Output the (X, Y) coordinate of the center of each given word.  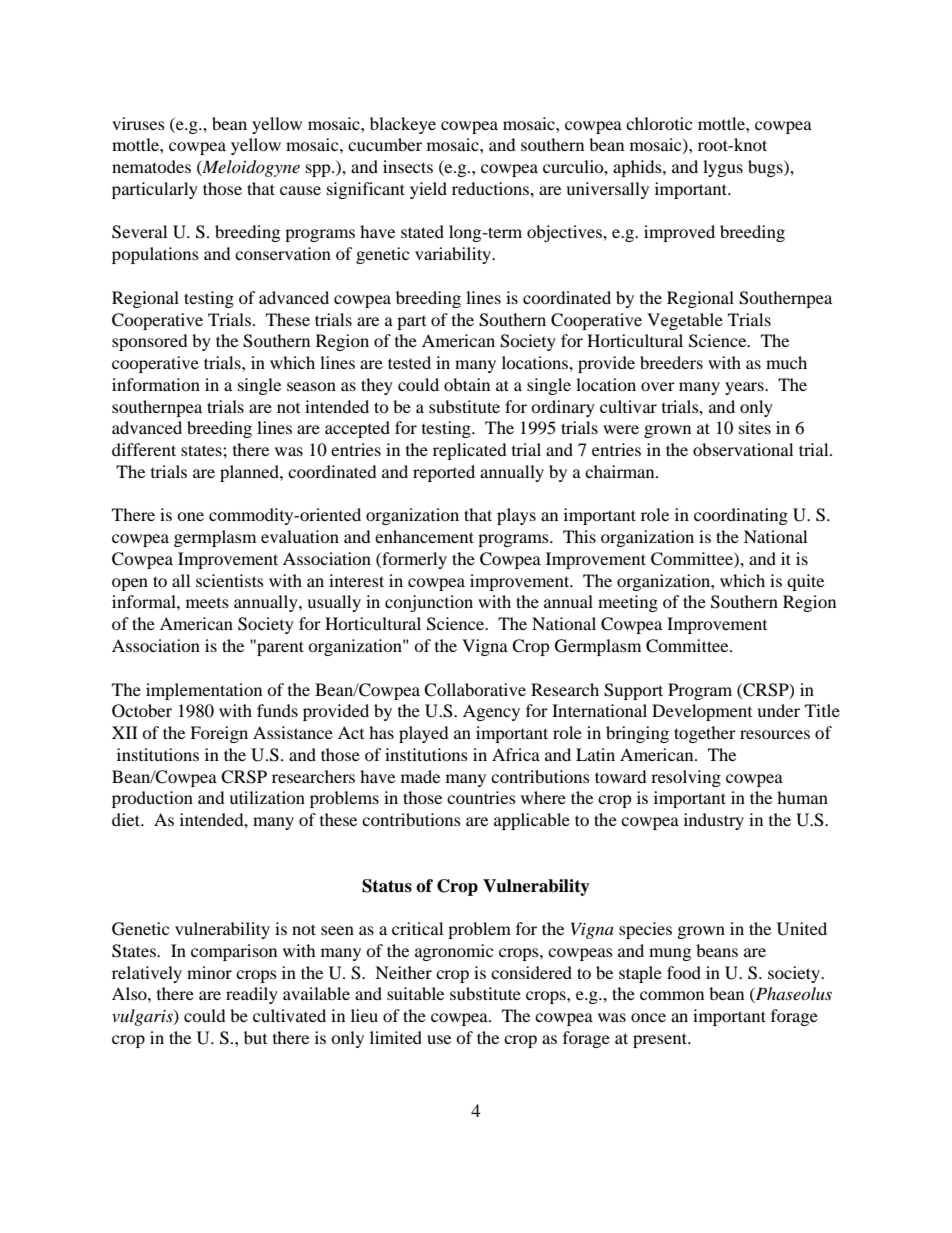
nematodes (151, 166)
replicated (469, 451)
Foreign (219, 734)
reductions (491, 188)
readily (252, 995)
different (144, 449)
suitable (415, 993)
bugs (766, 168)
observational (743, 449)
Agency (491, 712)
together (705, 734)
